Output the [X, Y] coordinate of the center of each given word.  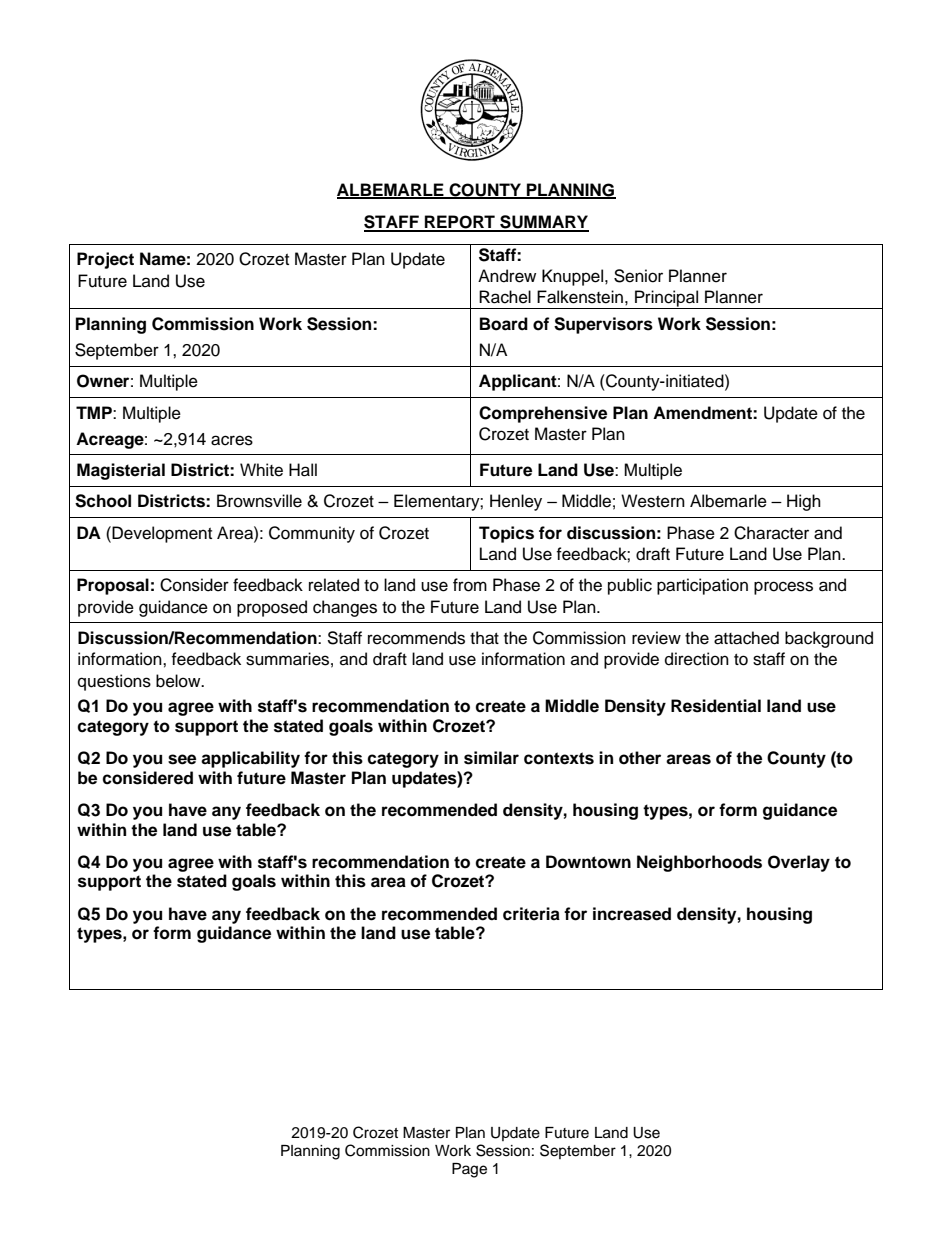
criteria [531, 914]
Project [105, 260]
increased [632, 914]
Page [469, 1170]
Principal [666, 299]
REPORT [460, 223]
